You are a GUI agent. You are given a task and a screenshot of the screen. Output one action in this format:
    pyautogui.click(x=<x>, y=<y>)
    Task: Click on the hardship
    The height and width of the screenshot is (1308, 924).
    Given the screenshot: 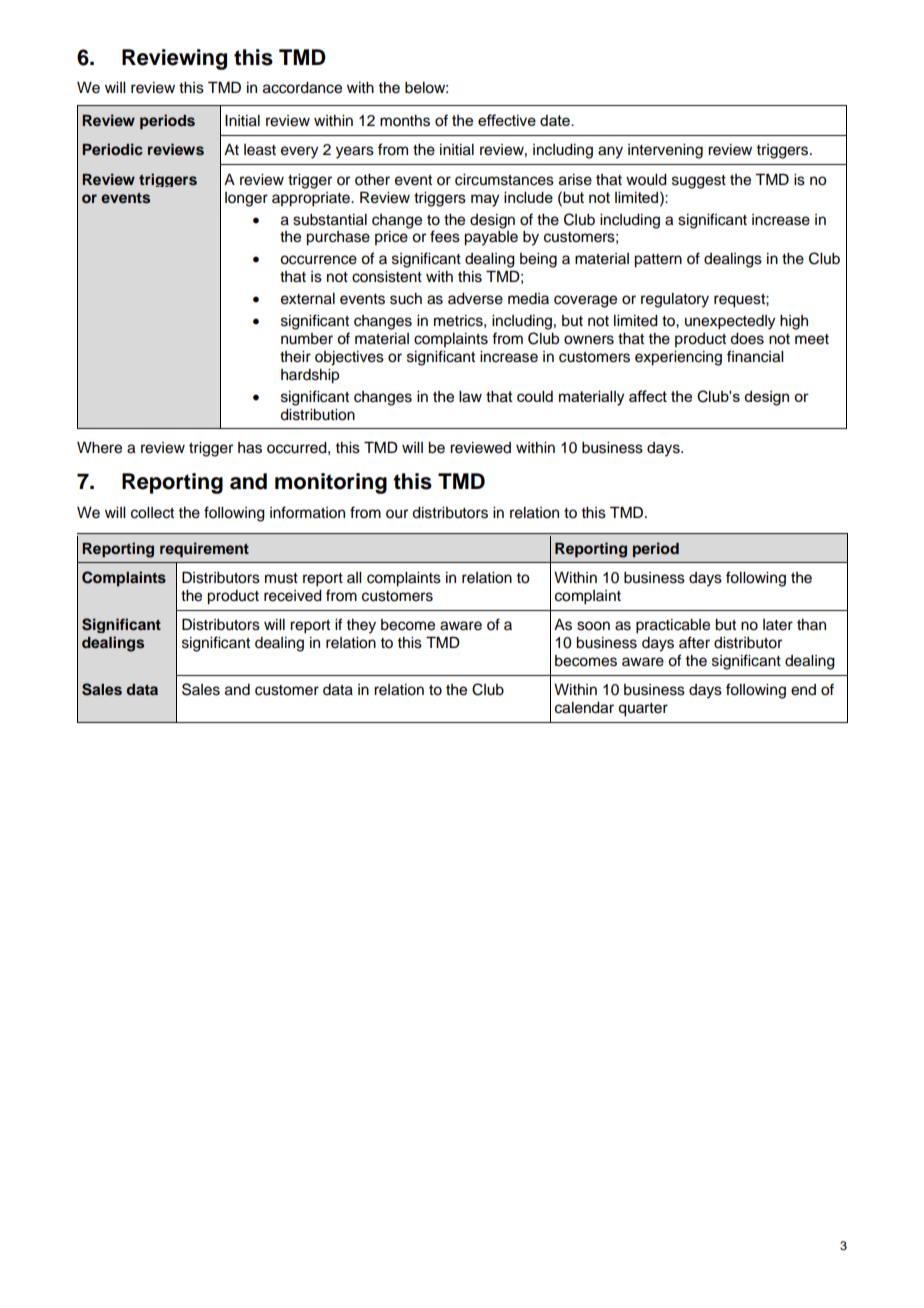 What is the action you would take?
    pyautogui.click(x=310, y=376)
